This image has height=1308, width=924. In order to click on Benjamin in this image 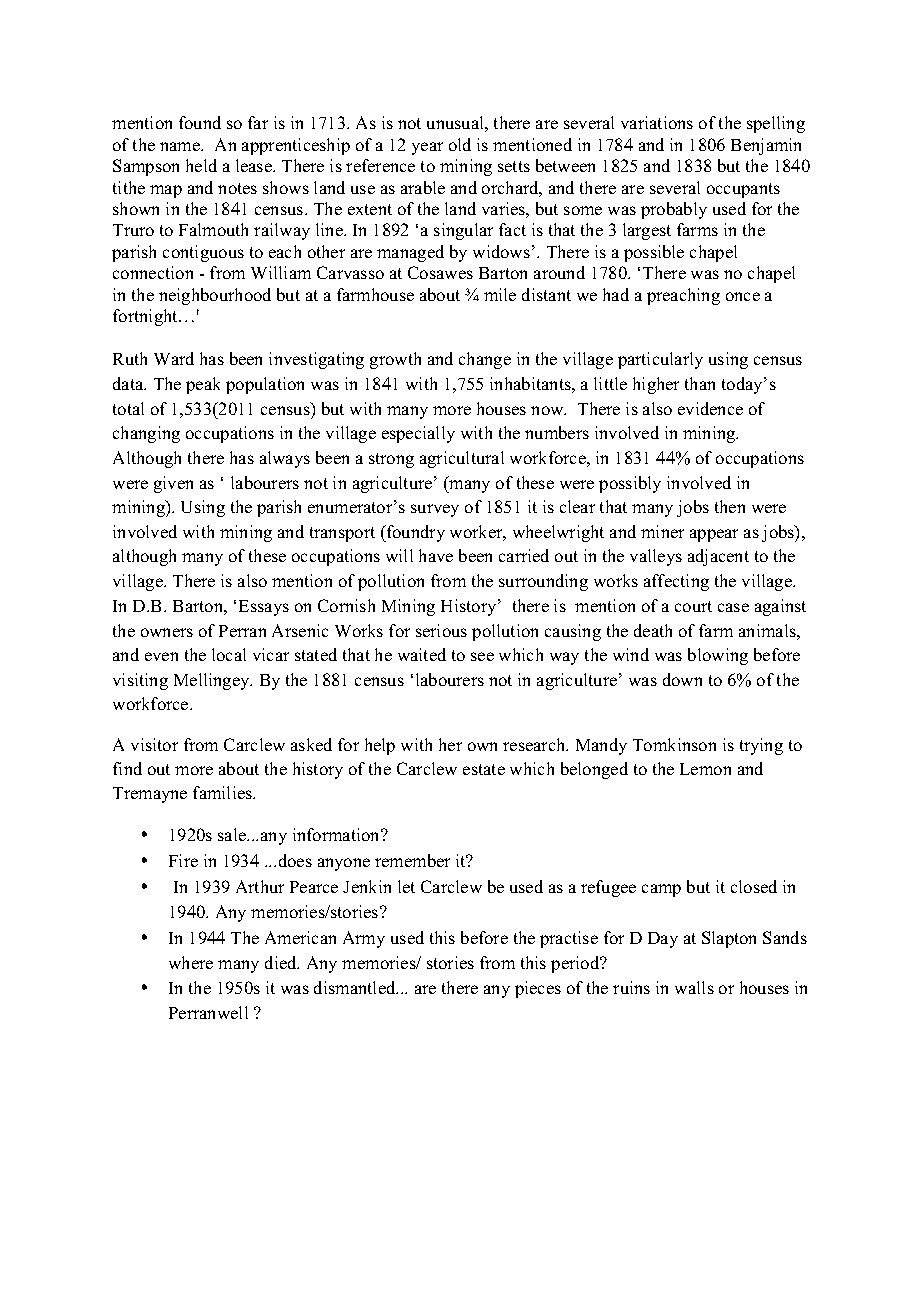, I will do `click(766, 146)`.
